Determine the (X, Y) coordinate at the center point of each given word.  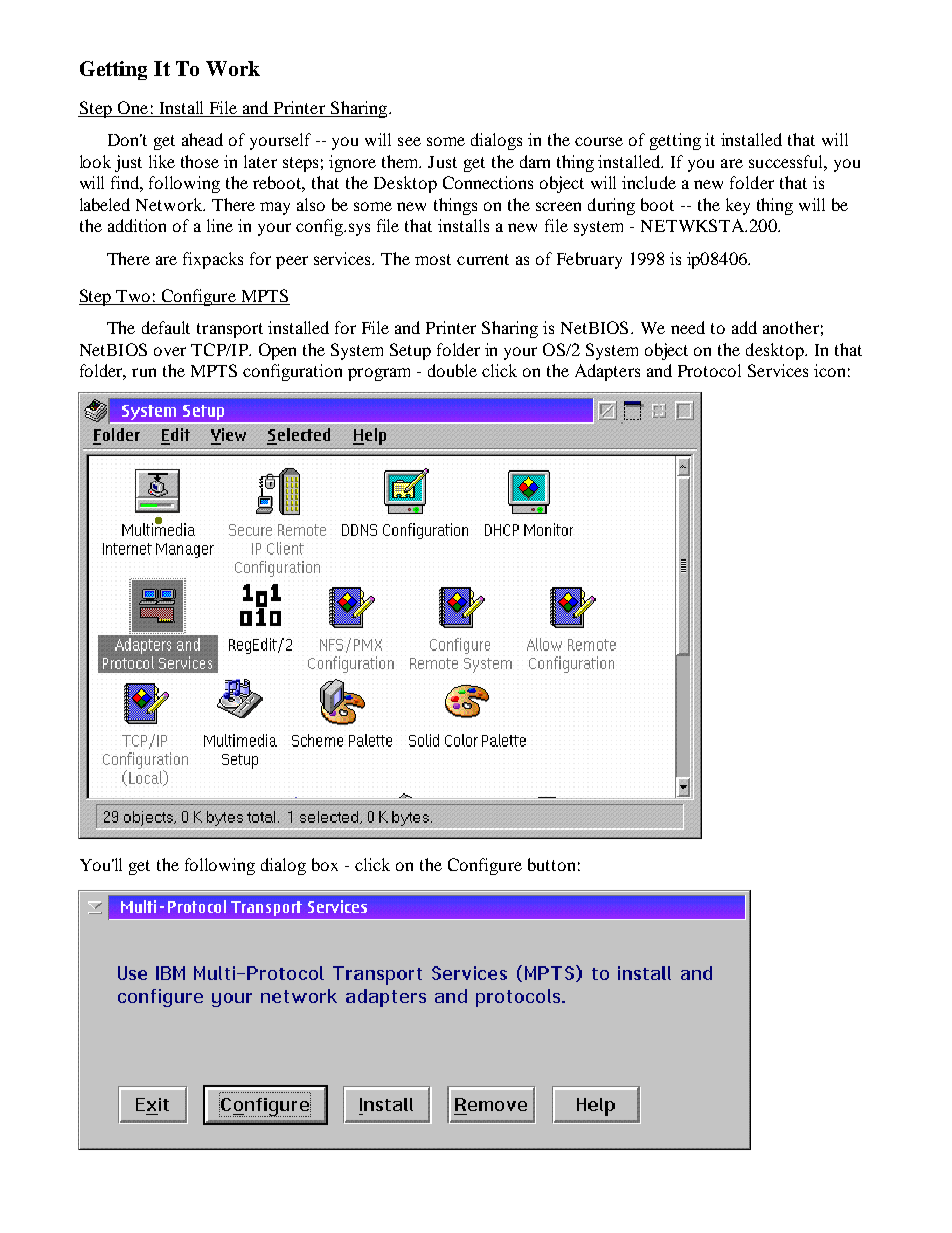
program (379, 374)
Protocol (709, 370)
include (649, 182)
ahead (202, 139)
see (409, 141)
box (325, 864)
